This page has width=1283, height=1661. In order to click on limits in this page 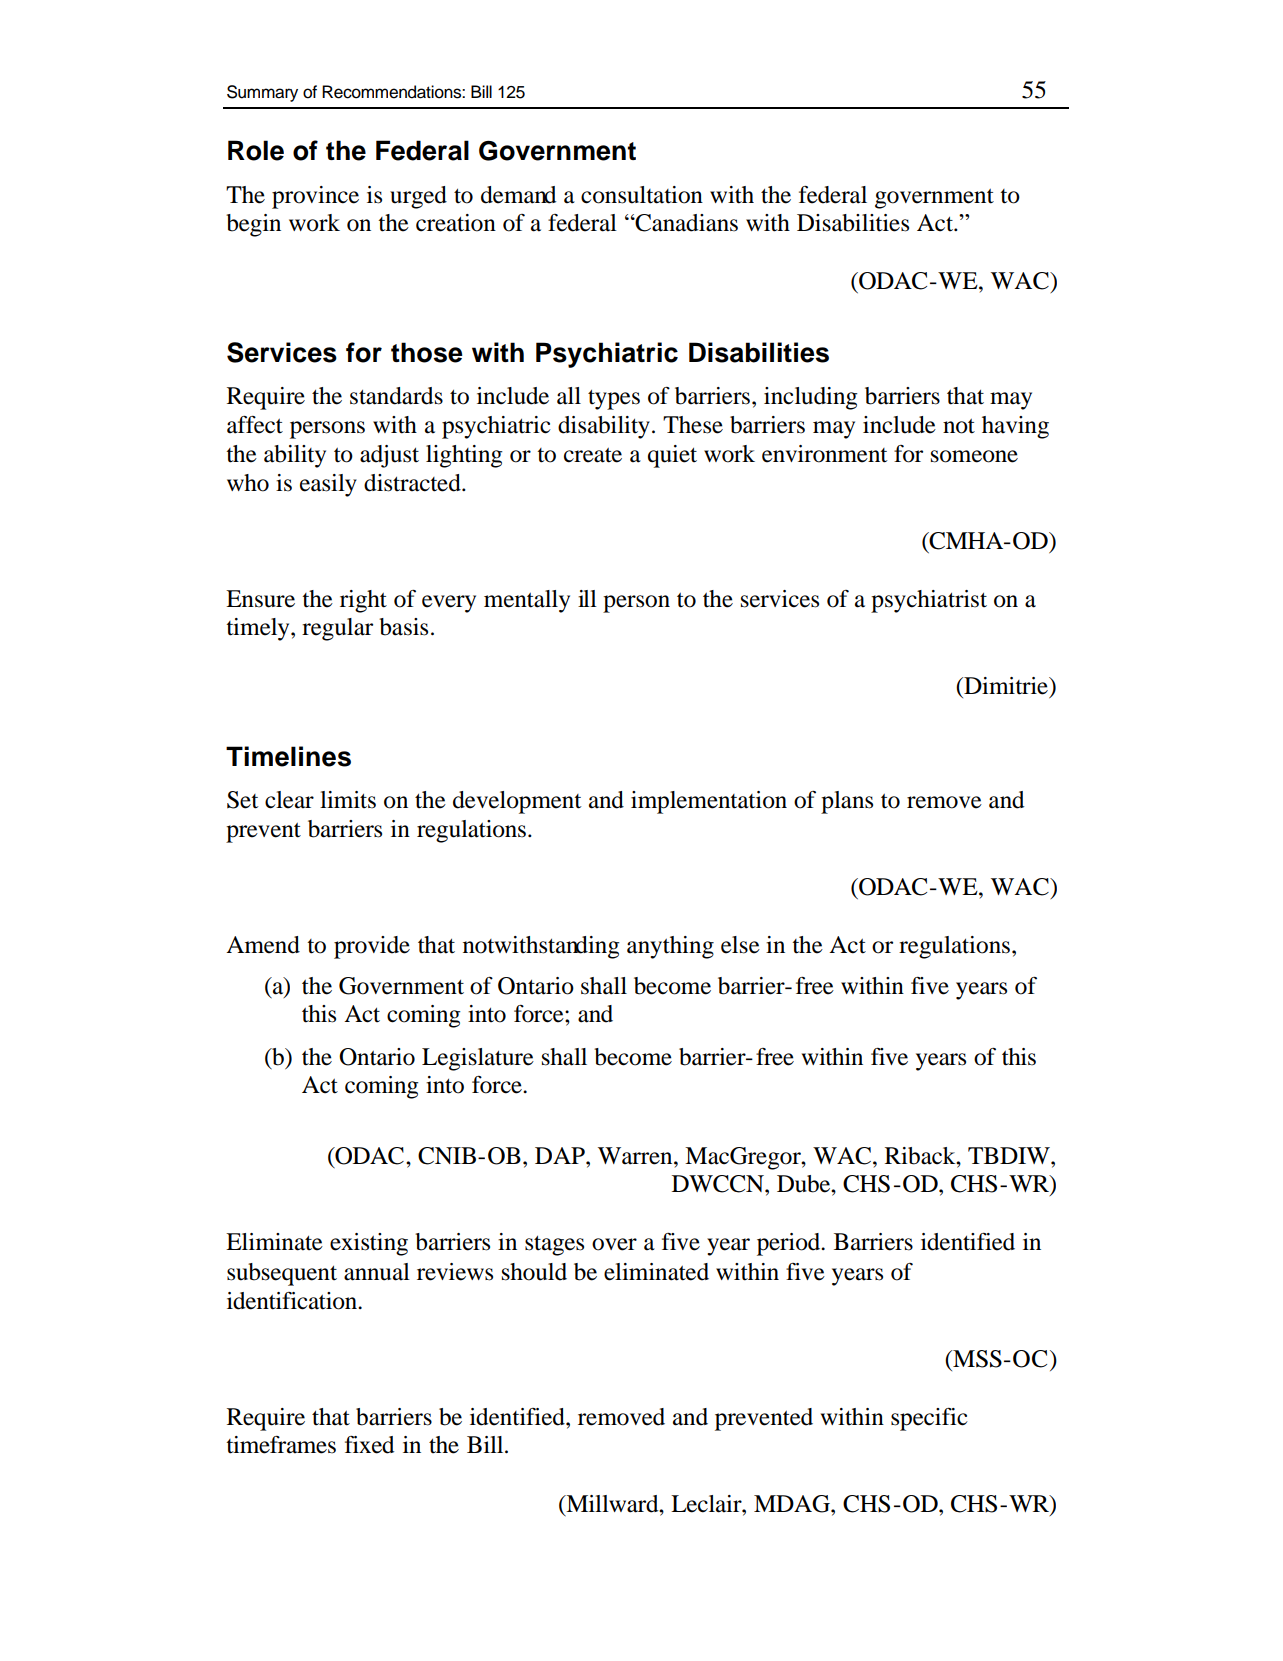, I will do `click(348, 800)`.
